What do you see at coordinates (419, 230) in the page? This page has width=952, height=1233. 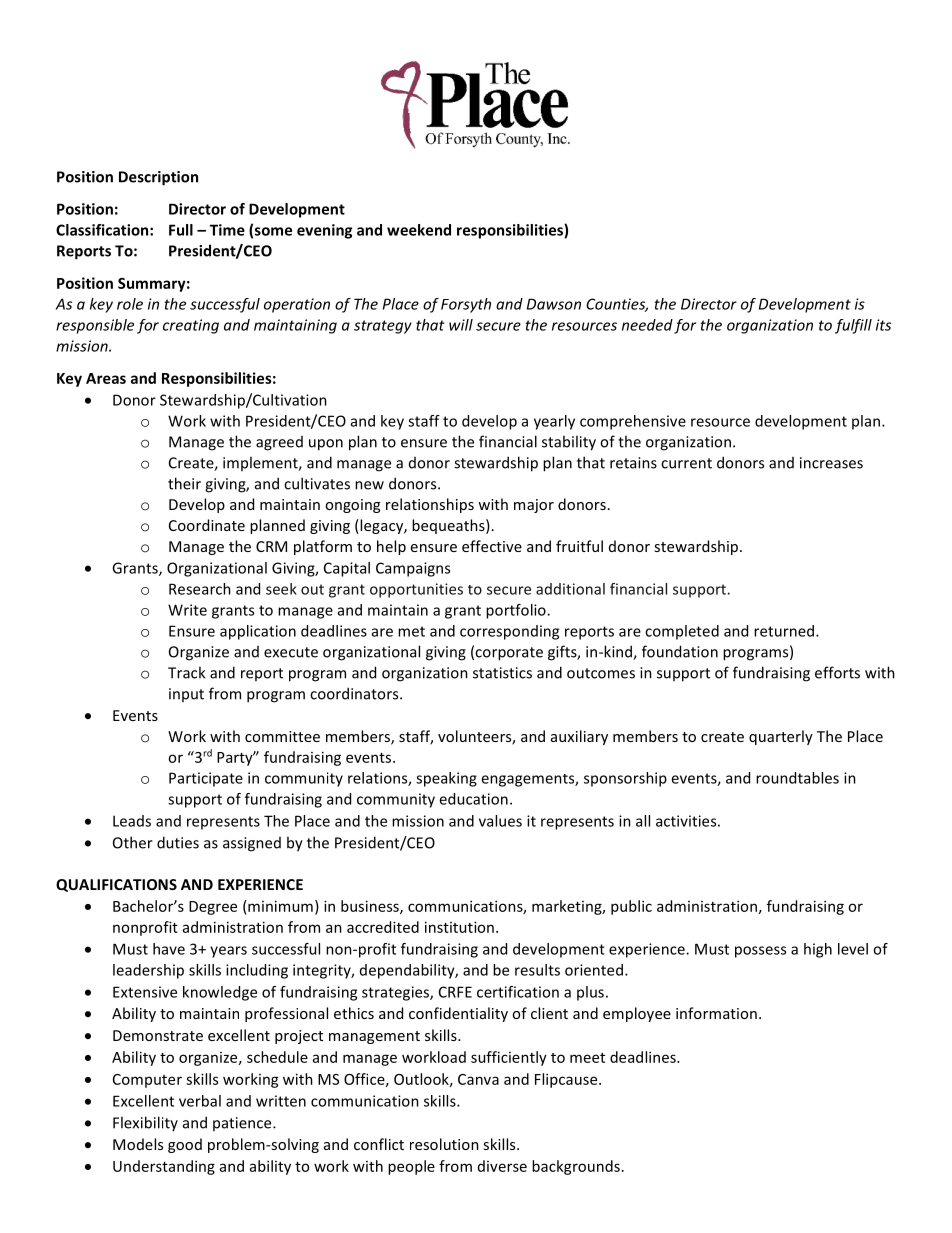 I see `weekend` at bounding box center [419, 230].
